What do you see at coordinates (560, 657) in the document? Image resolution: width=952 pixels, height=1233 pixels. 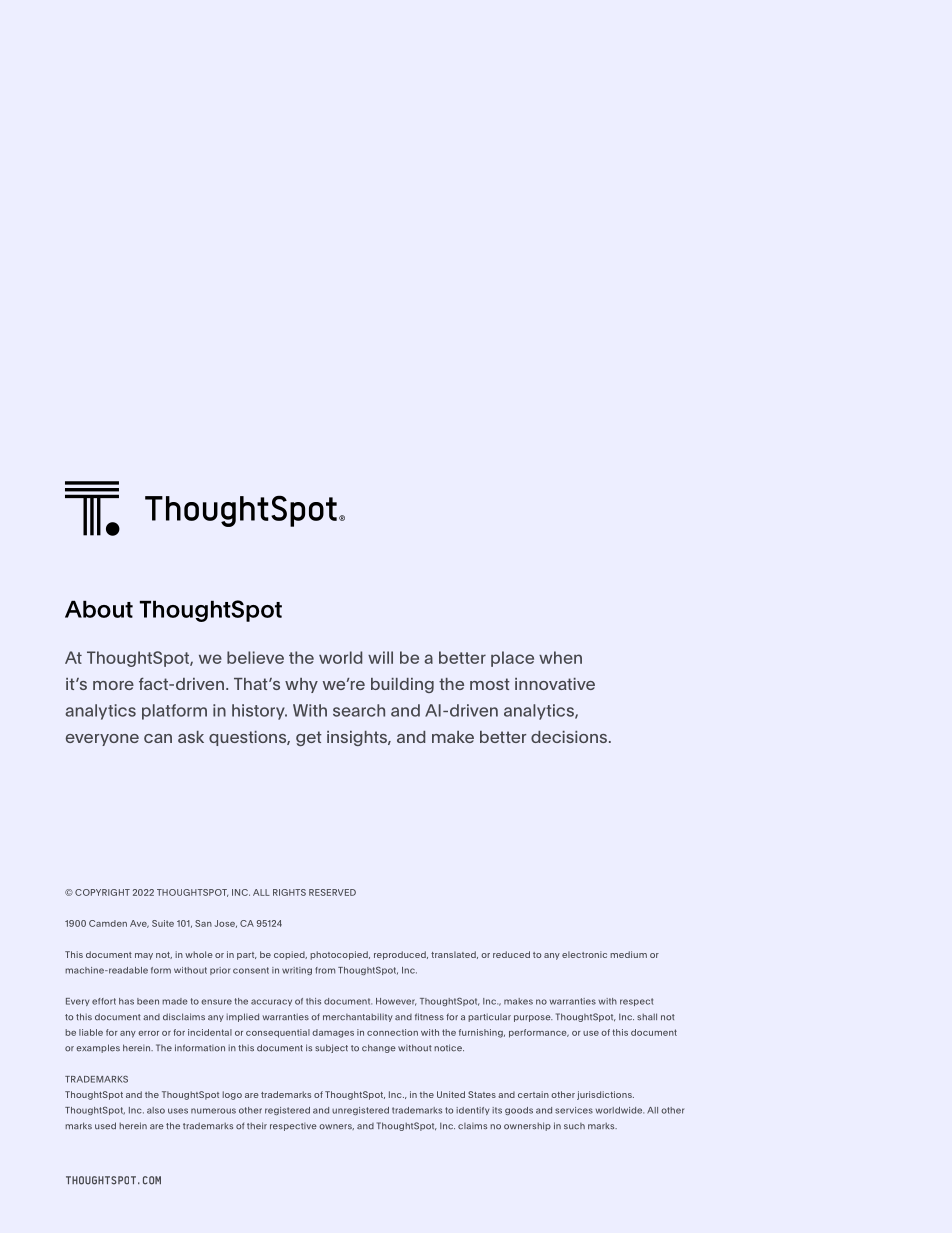 I see `when` at bounding box center [560, 657].
